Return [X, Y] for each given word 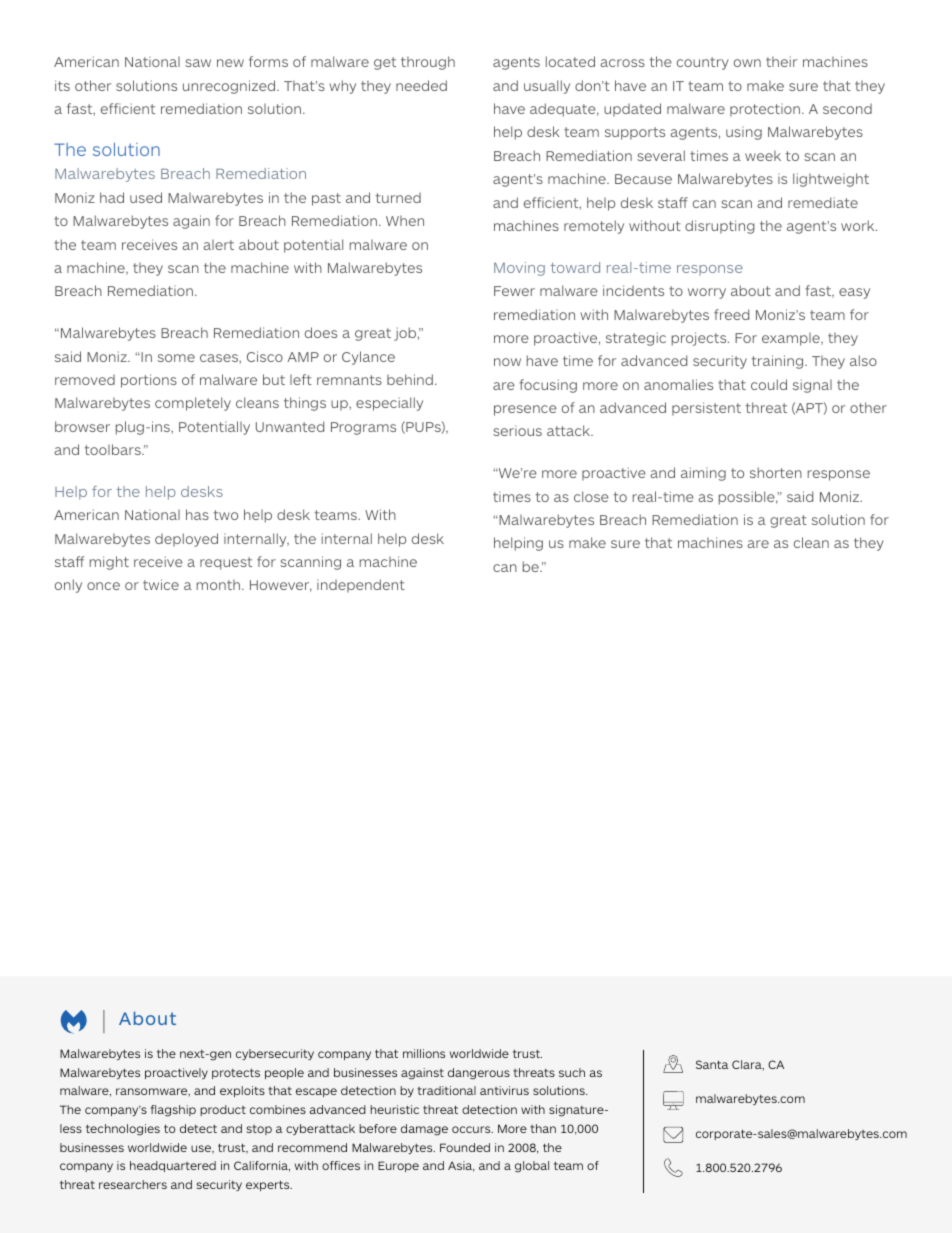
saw [198, 63]
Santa [712, 1064]
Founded [465, 1147]
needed [421, 85]
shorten [776, 472]
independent [361, 586]
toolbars [114, 449]
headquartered [173, 1166]
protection [765, 110]
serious [517, 430]
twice [161, 584]
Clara [748, 1065]
